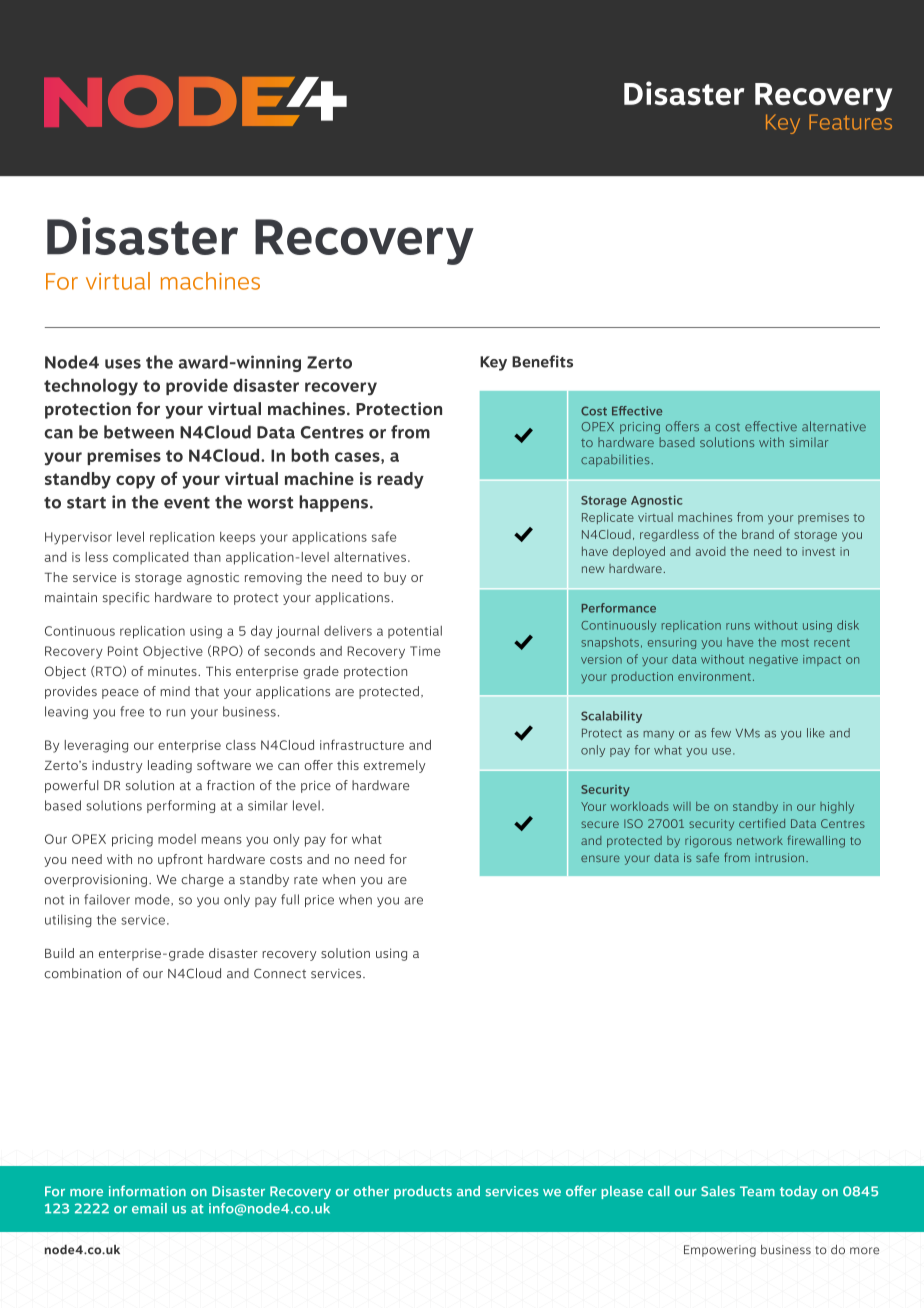 The image size is (924, 1308). Describe the element at coordinates (400, 480) in the screenshot. I see `ready` at that location.
